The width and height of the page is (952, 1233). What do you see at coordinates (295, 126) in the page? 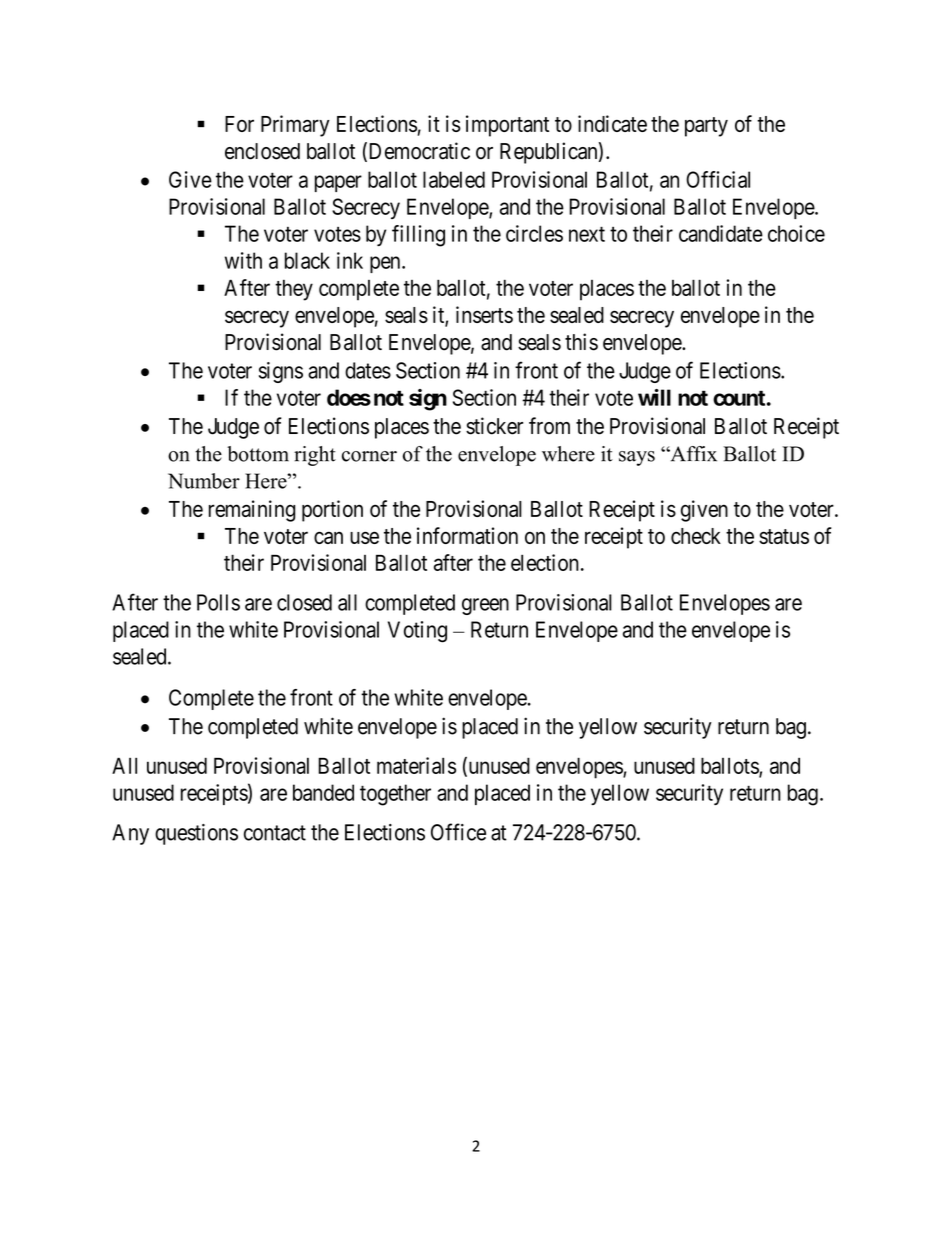
I see `Primary` at bounding box center [295, 126].
